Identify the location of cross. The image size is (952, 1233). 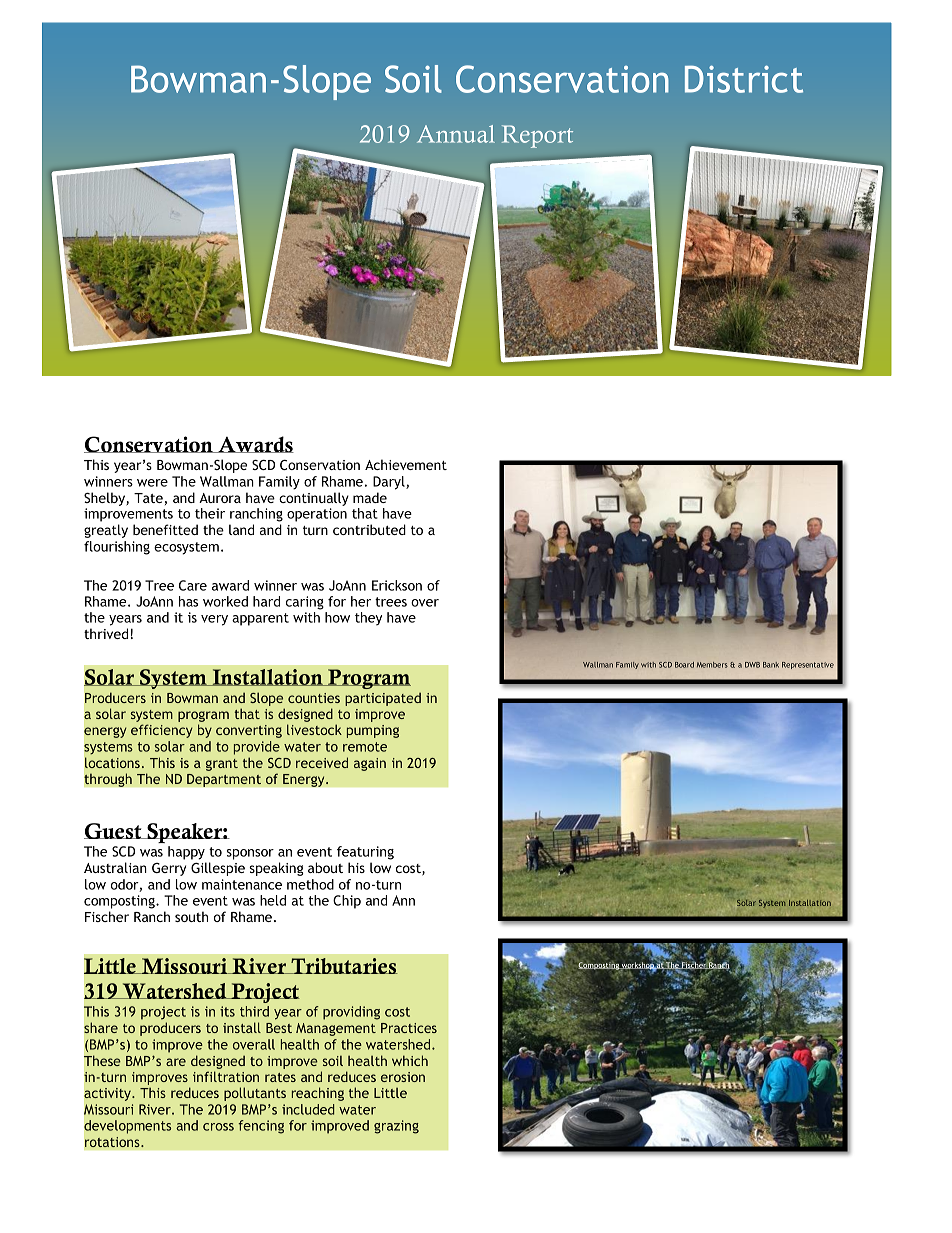
(218, 1127).
